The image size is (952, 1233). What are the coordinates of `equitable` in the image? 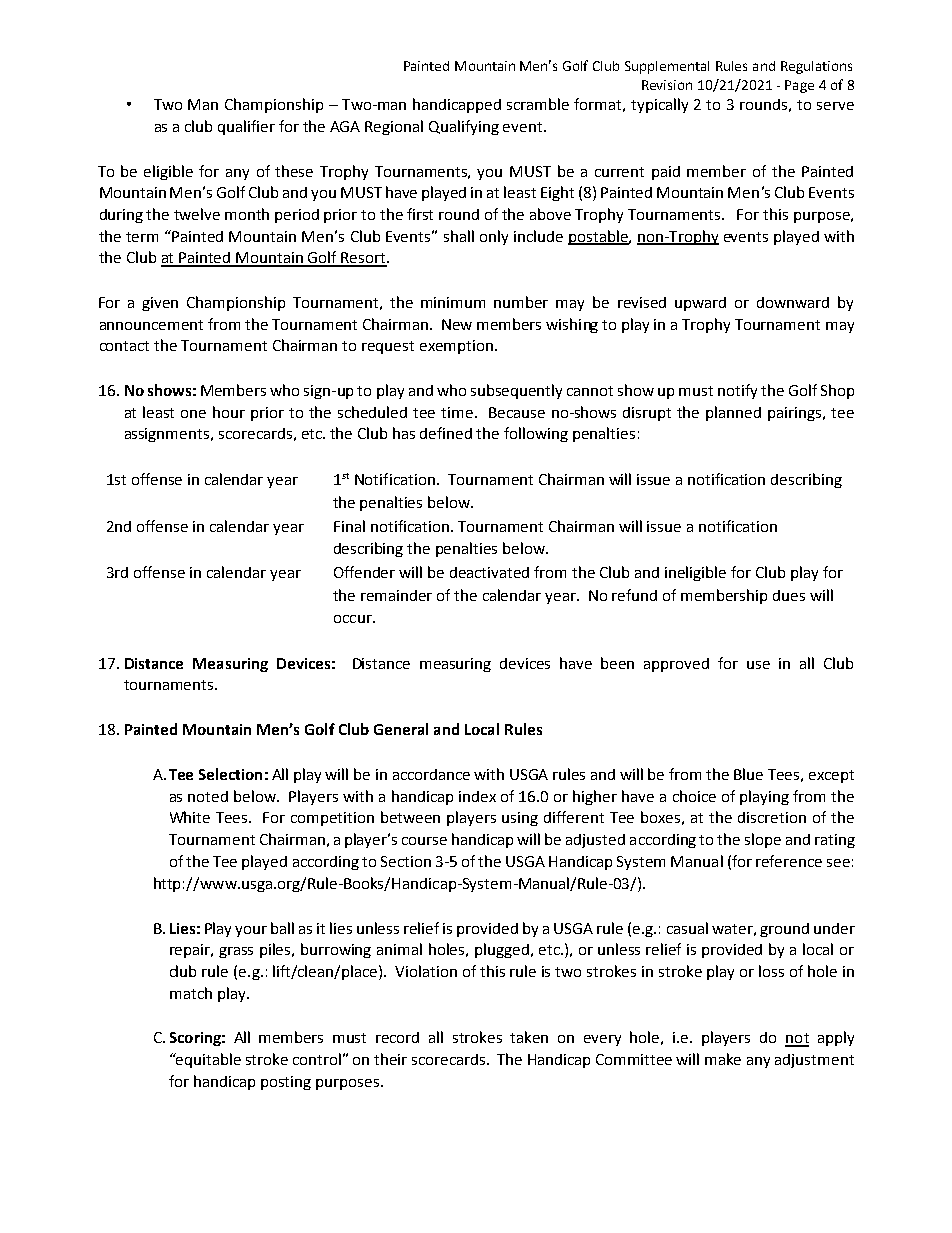 It's located at (208, 1060).
